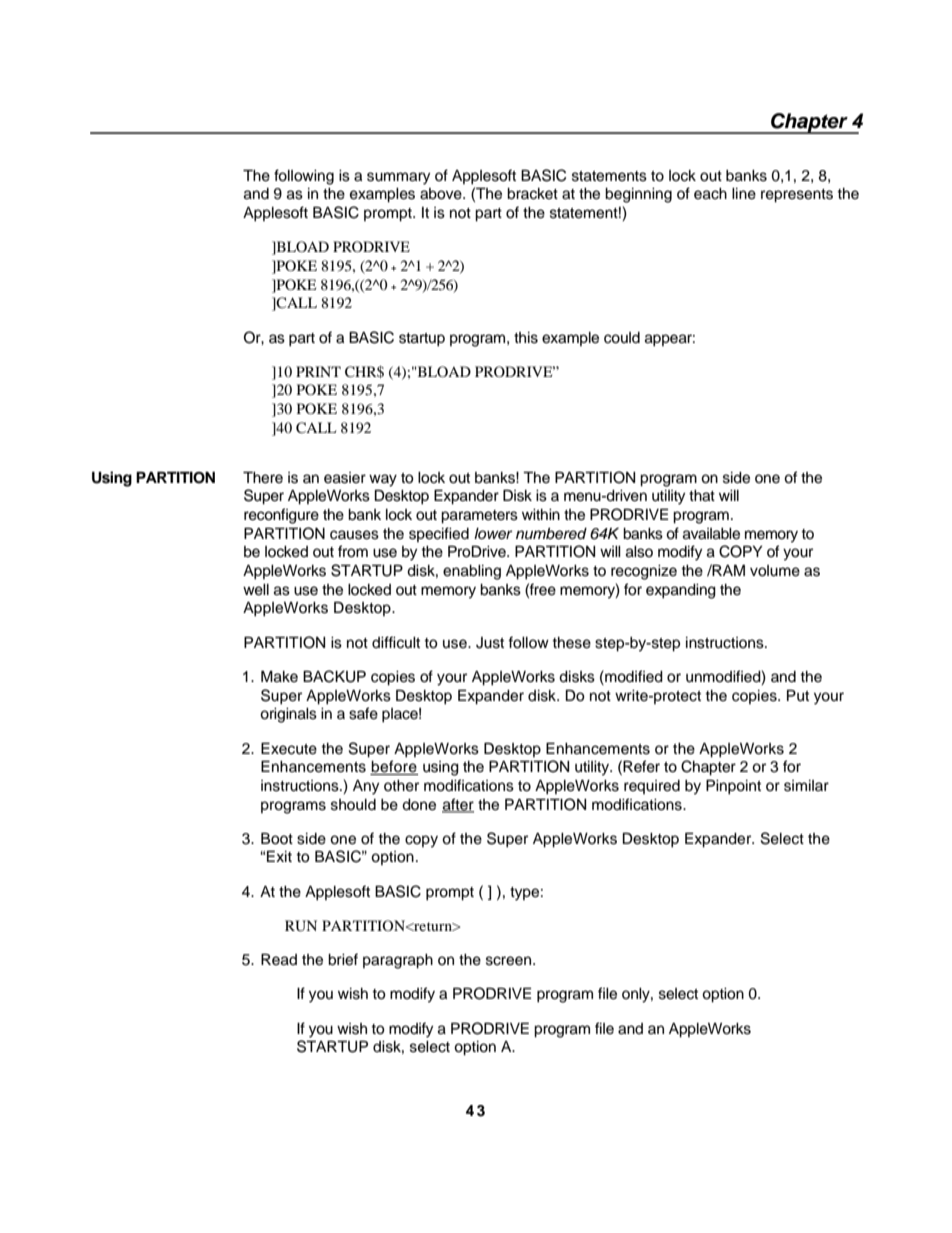  Describe the element at coordinates (301, 926) in the screenshot. I see `RUN` at that location.
